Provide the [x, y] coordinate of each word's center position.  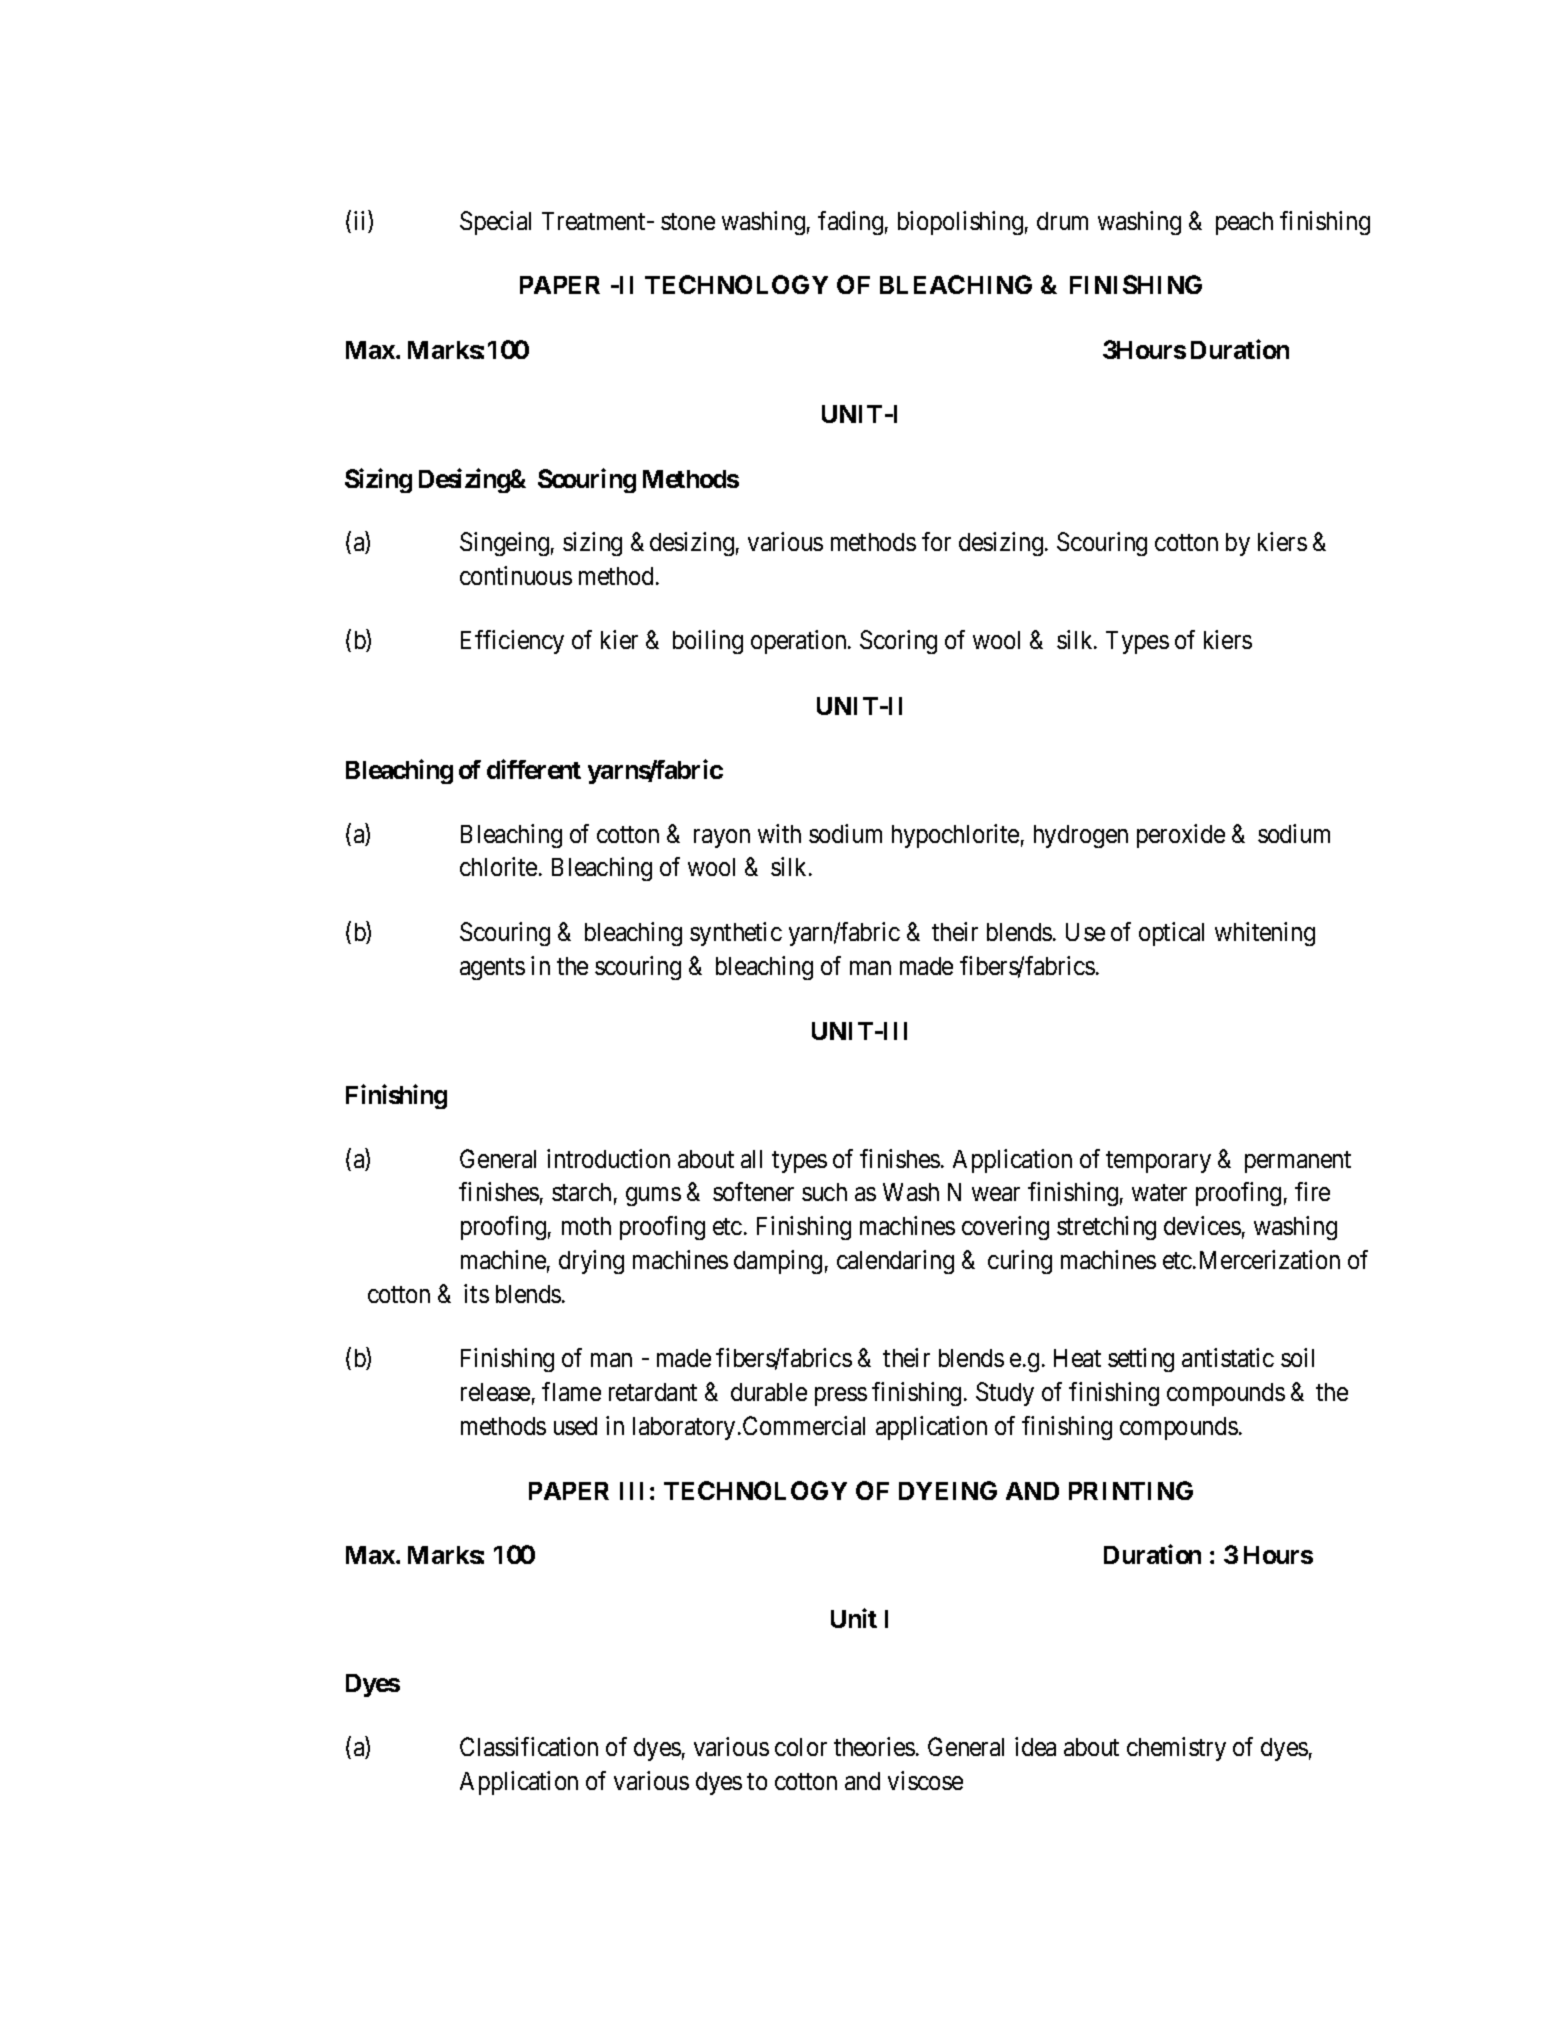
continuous [516, 575]
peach [1244, 223]
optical [1171, 934]
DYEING [948, 1490]
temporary [1158, 1162]
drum [1062, 221]
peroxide [1181, 836]
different [534, 769]
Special [495, 223]
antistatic [1228, 1357]
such [824, 1192]
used [575, 1426]
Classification [529, 1746]
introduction [608, 1158]
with [779, 833]
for [936, 541]
